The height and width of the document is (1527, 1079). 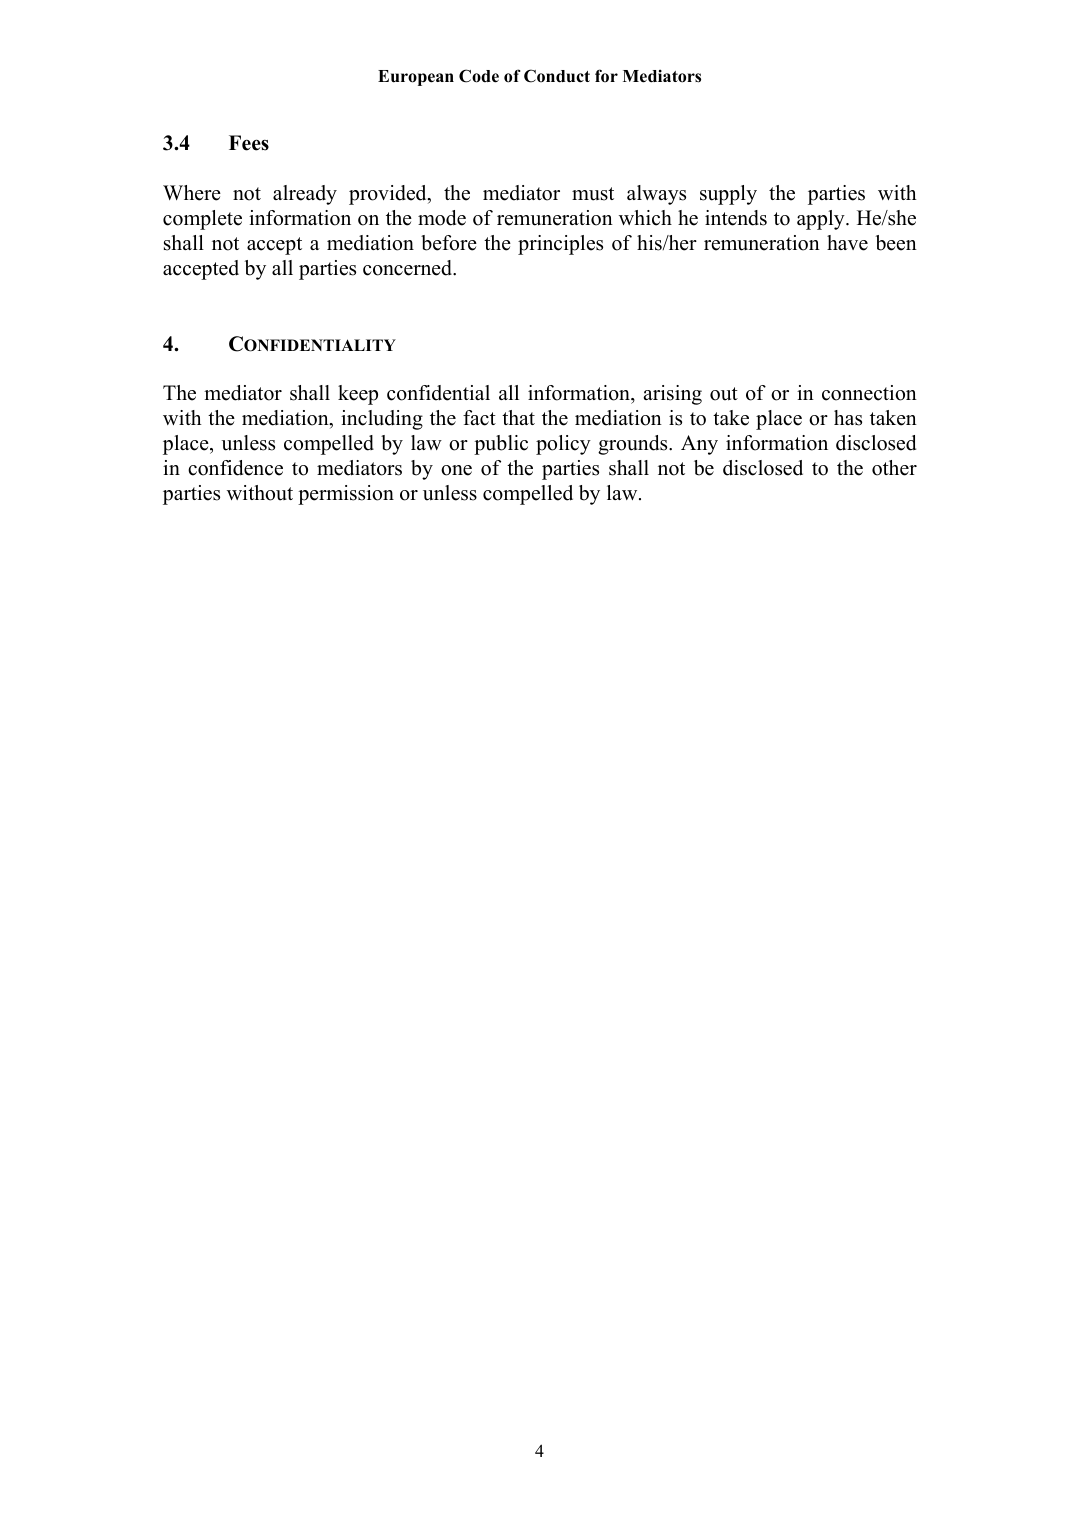 I want to click on concerned, so click(x=408, y=268).
